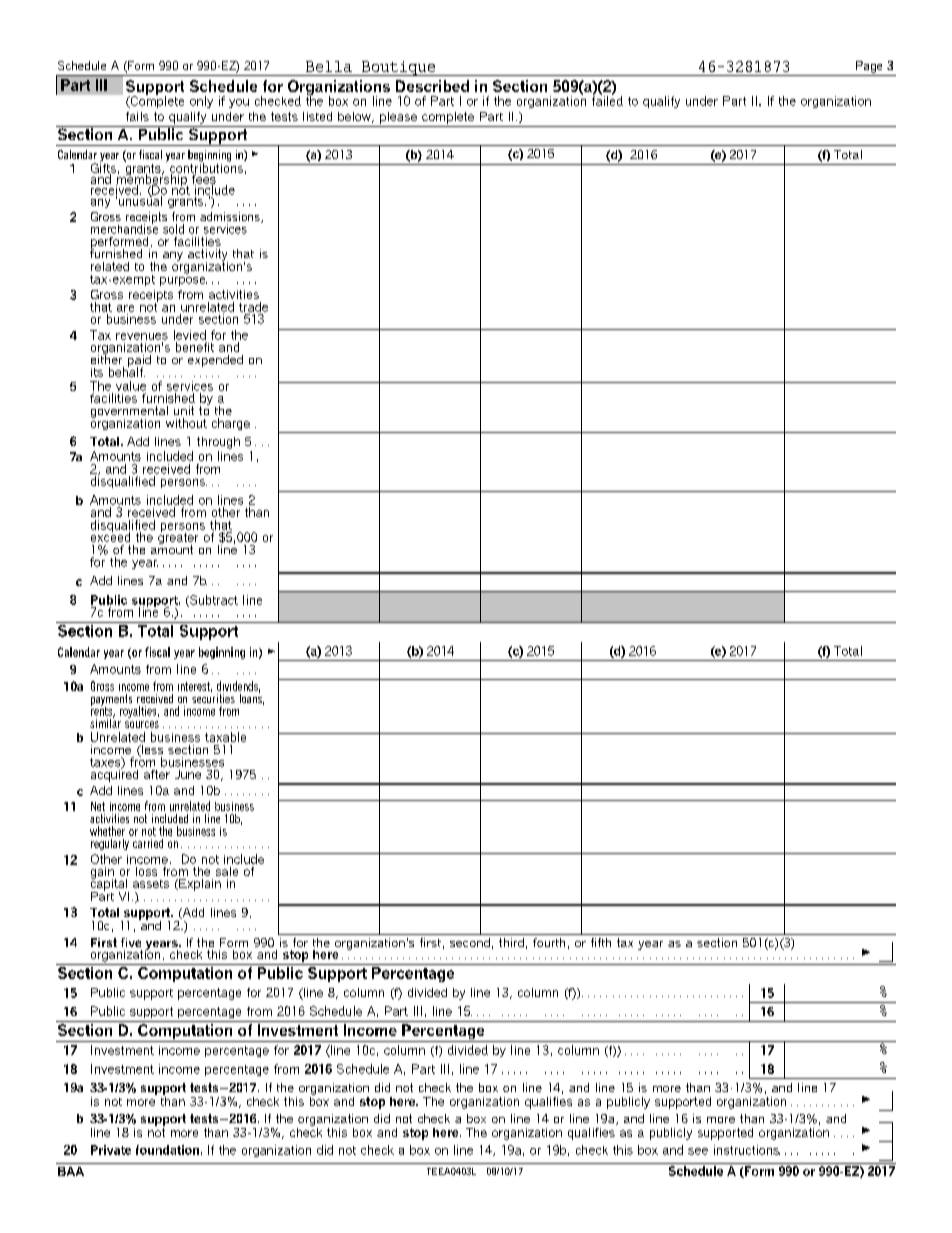  I want to click on after, so click(157, 774).
